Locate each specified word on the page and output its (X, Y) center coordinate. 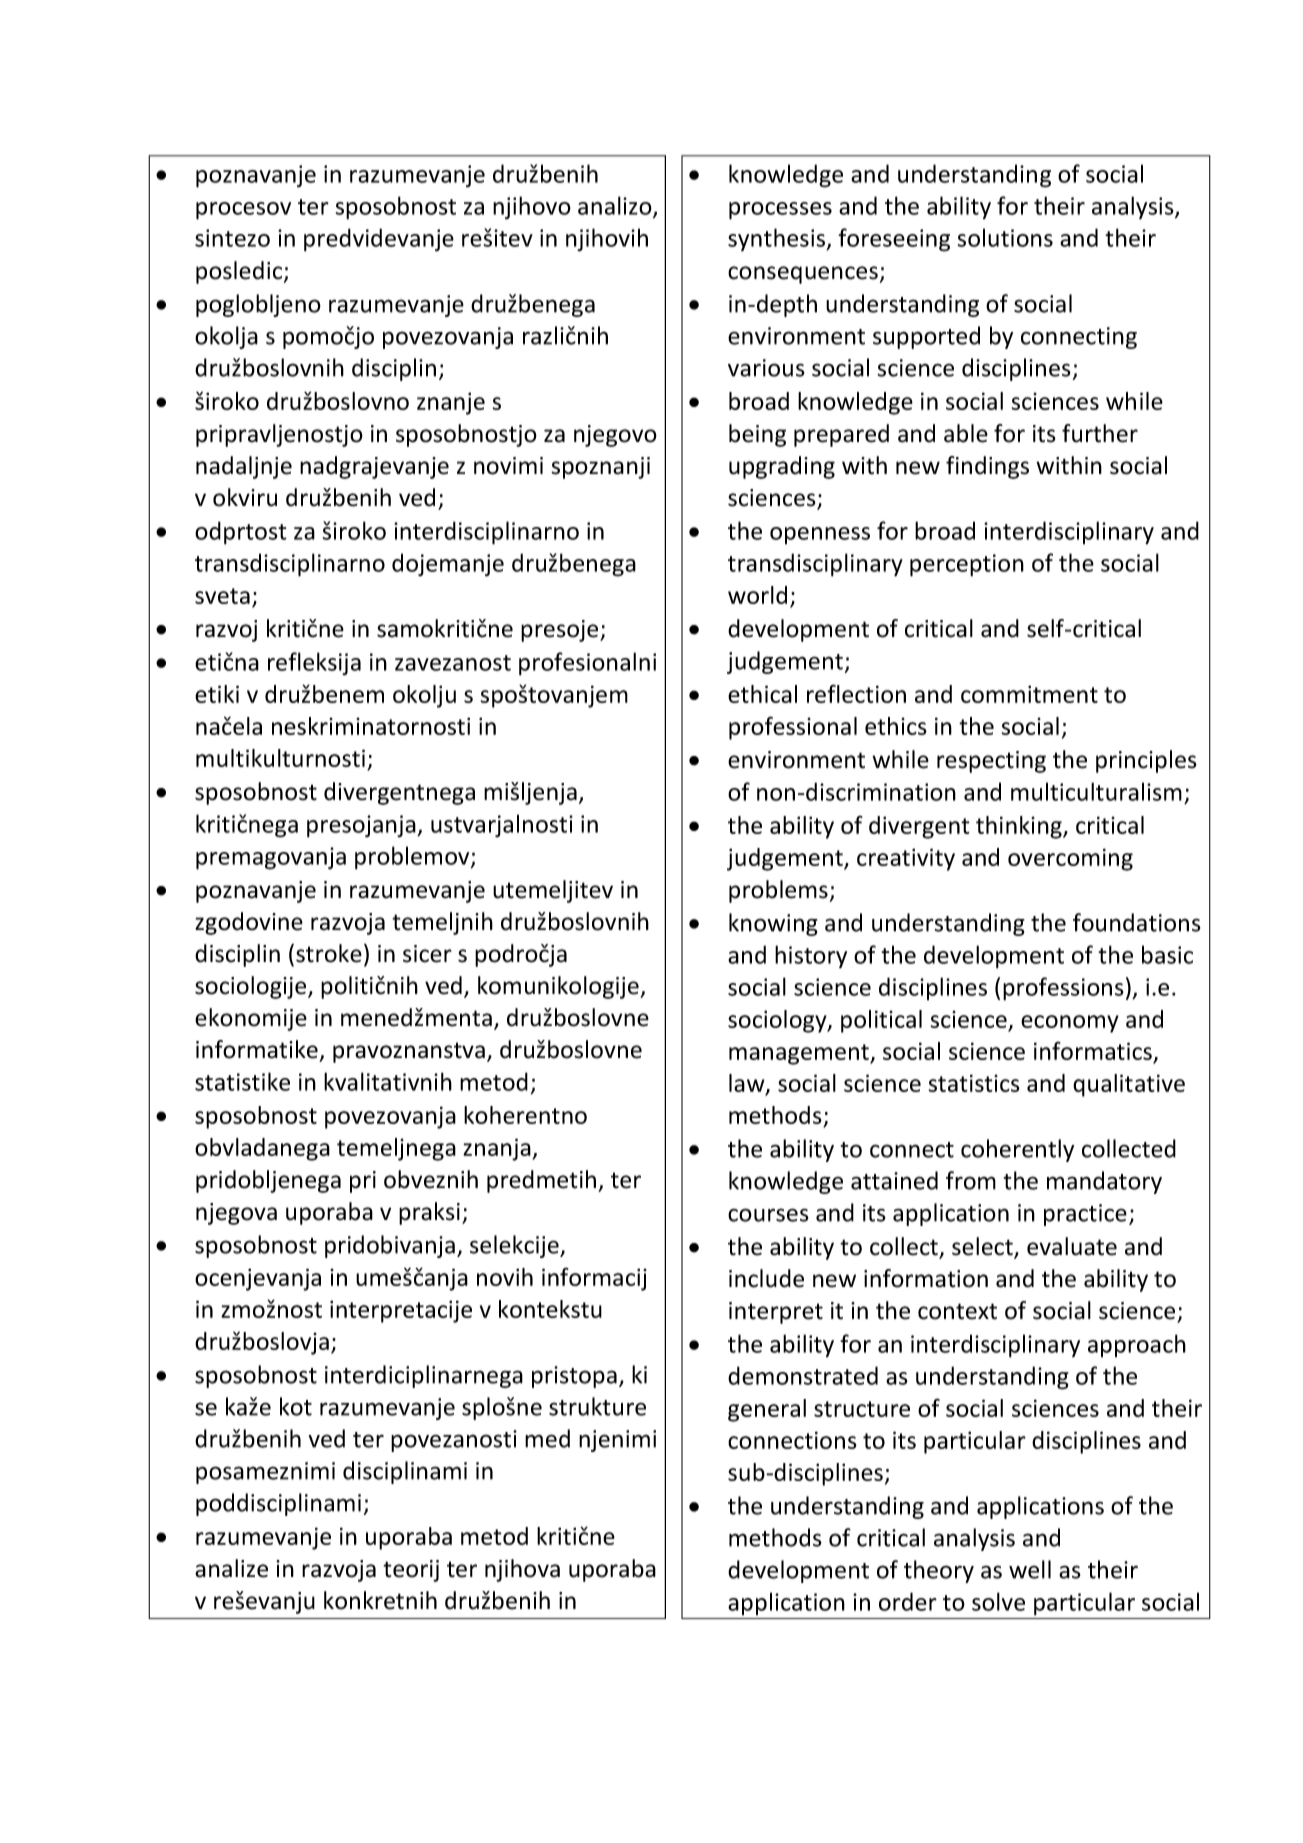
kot (296, 1406)
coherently (1017, 1150)
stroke (329, 953)
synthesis (777, 239)
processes (780, 211)
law (748, 1084)
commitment (1029, 694)
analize (231, 1568)
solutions (1005, 237)
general (767, 1410)
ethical (762, 694)
